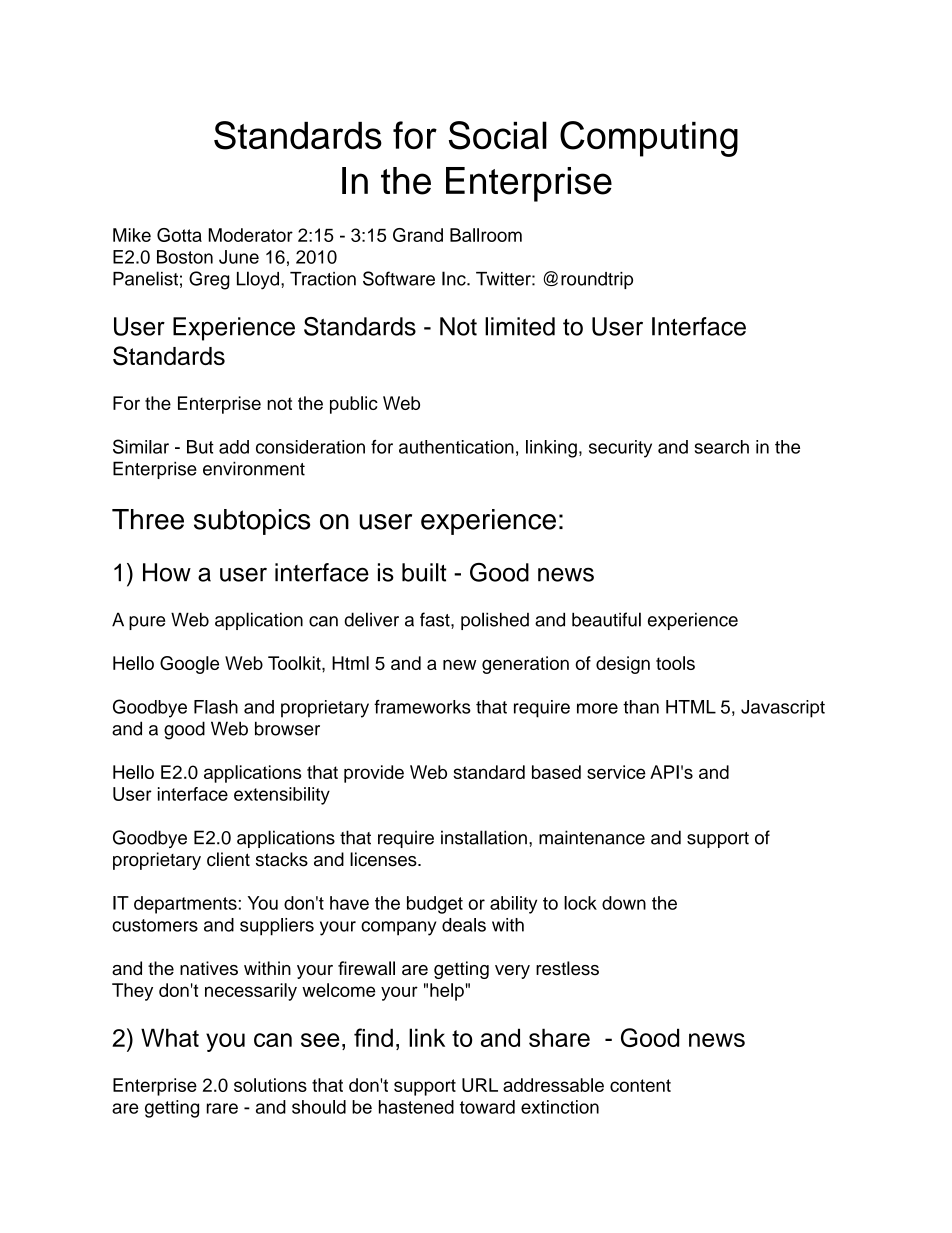 The height and width of the screenshot is (1233, 952). I want to click on polished, so click(495, 621).
